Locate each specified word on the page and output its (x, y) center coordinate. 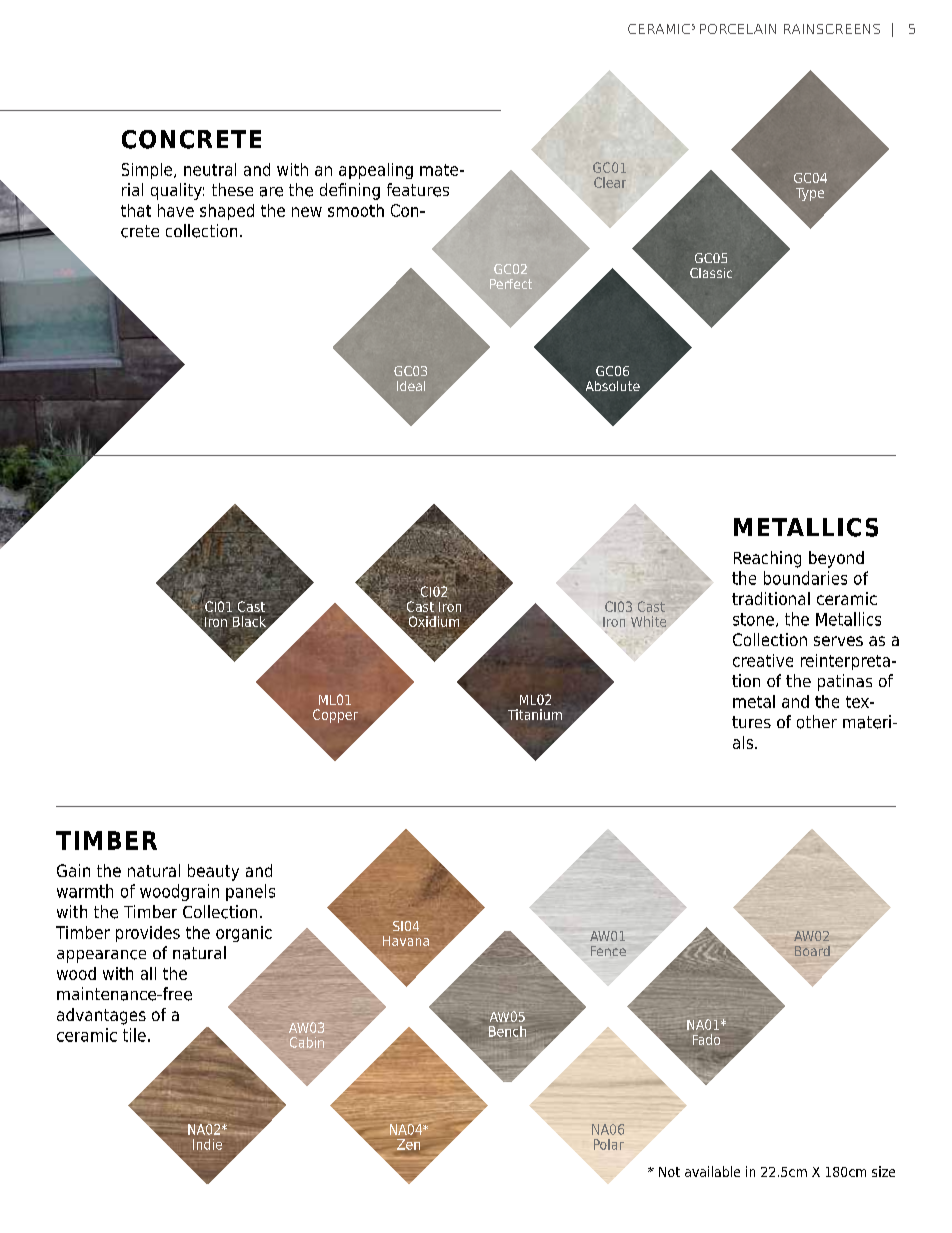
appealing (376, 171)
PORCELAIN (738, 29)
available (712, 1171)
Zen (408, 1144)
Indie (207, 1144)
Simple (148, 171)
